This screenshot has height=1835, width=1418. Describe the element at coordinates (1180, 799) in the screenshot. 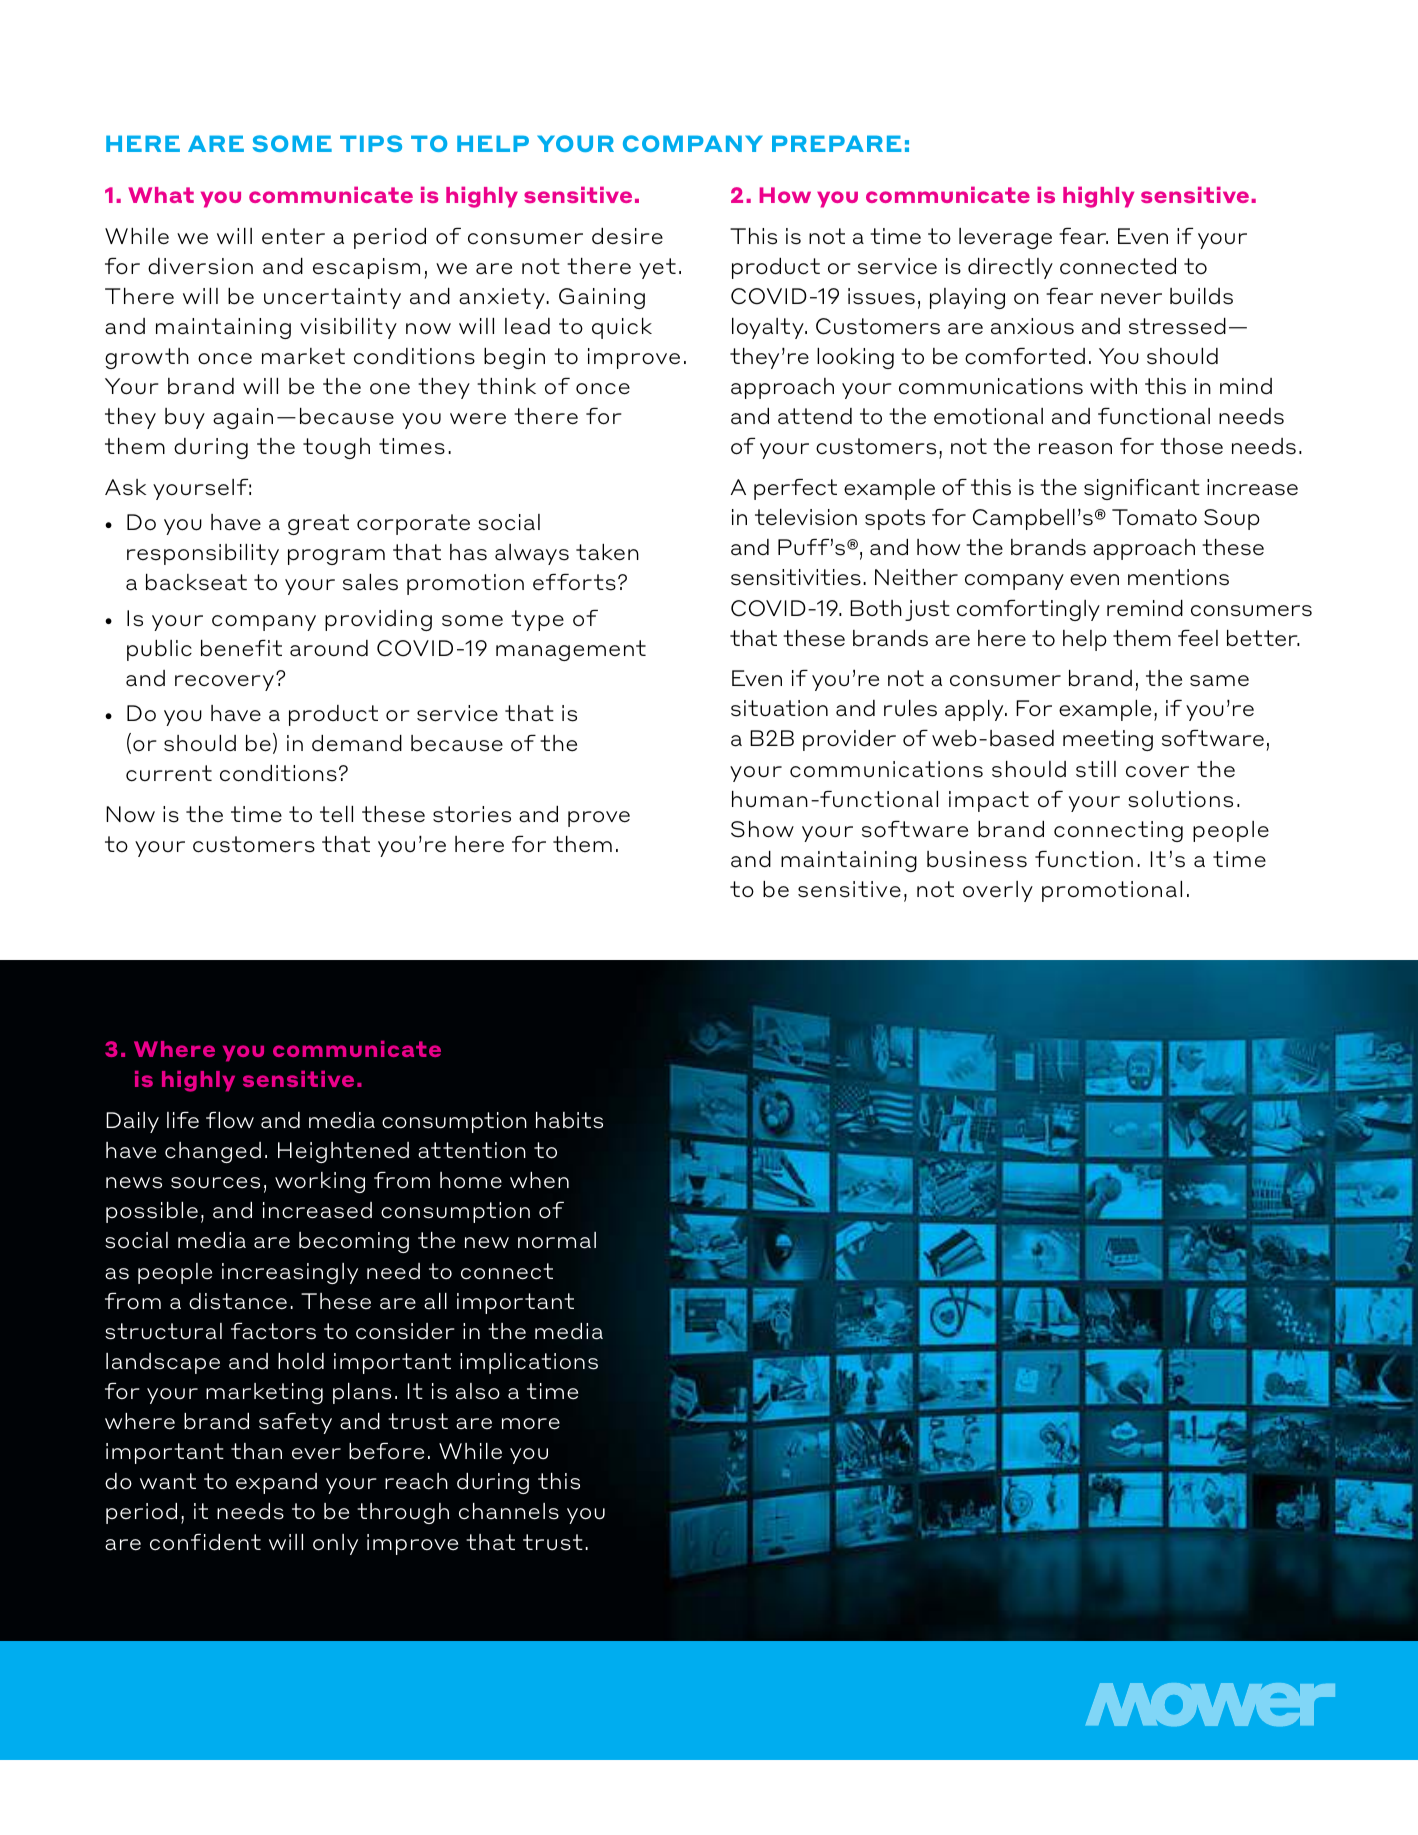

I see `solutions` at that location.
